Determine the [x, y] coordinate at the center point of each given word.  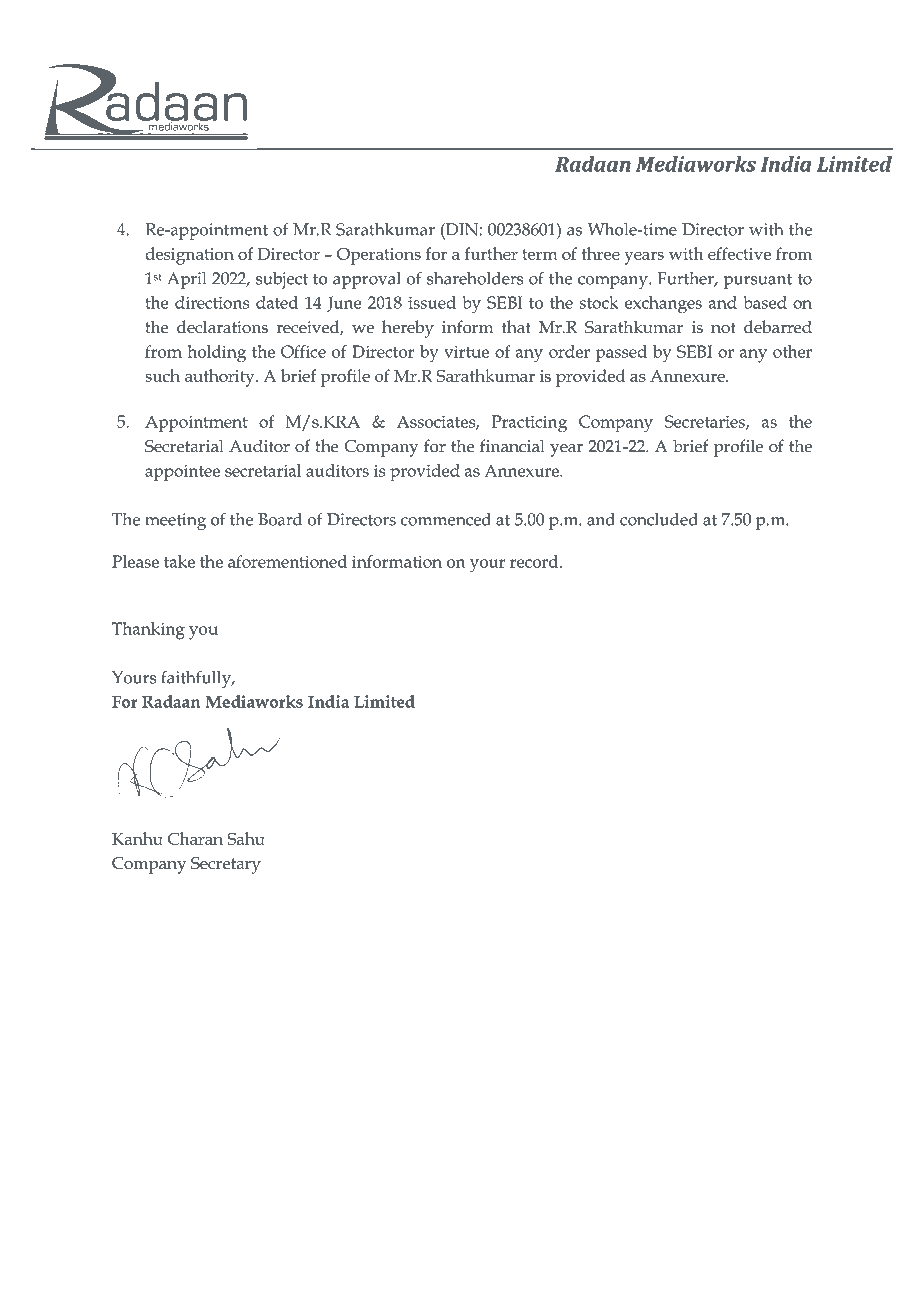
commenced [446, 519]
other [792, 351]
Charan [195, 838]
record [535, 561]
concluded [659, 519]
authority [221, 378]
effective [739, 253]
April [186, 280]
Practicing [529, 424]
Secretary [226, 865]
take [179, 561]
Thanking [148, 631]
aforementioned [287, 561]
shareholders [475, 278]
